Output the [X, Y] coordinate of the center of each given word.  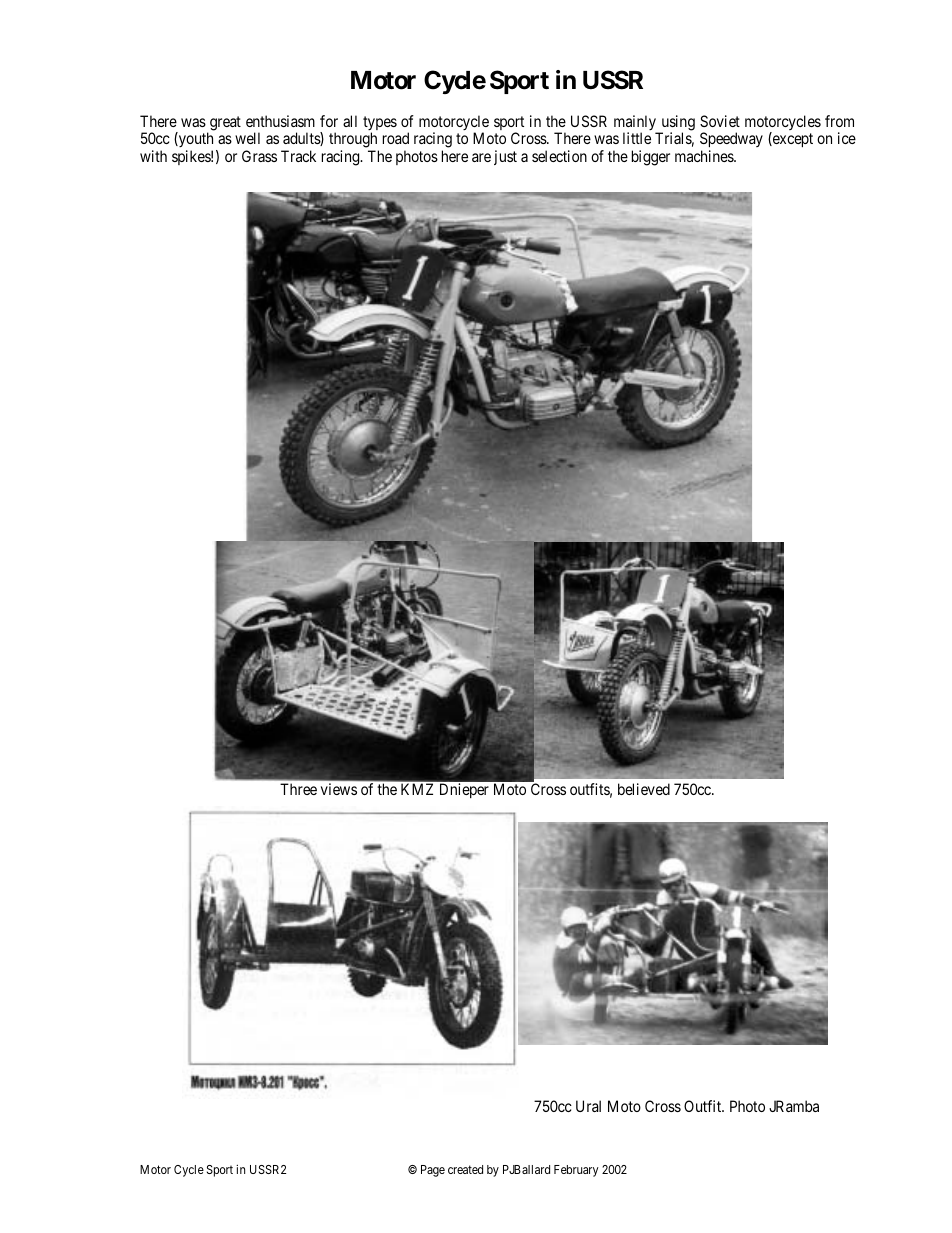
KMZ [417, 789]
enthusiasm [280, 121]
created [465, 1169]
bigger [651, 158]
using [677, 124]
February [576, 1171]
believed [644, 789]
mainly [636, 124]
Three [298, 789]
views [339, 789]
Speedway [731, 141]
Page [433, 1171]
